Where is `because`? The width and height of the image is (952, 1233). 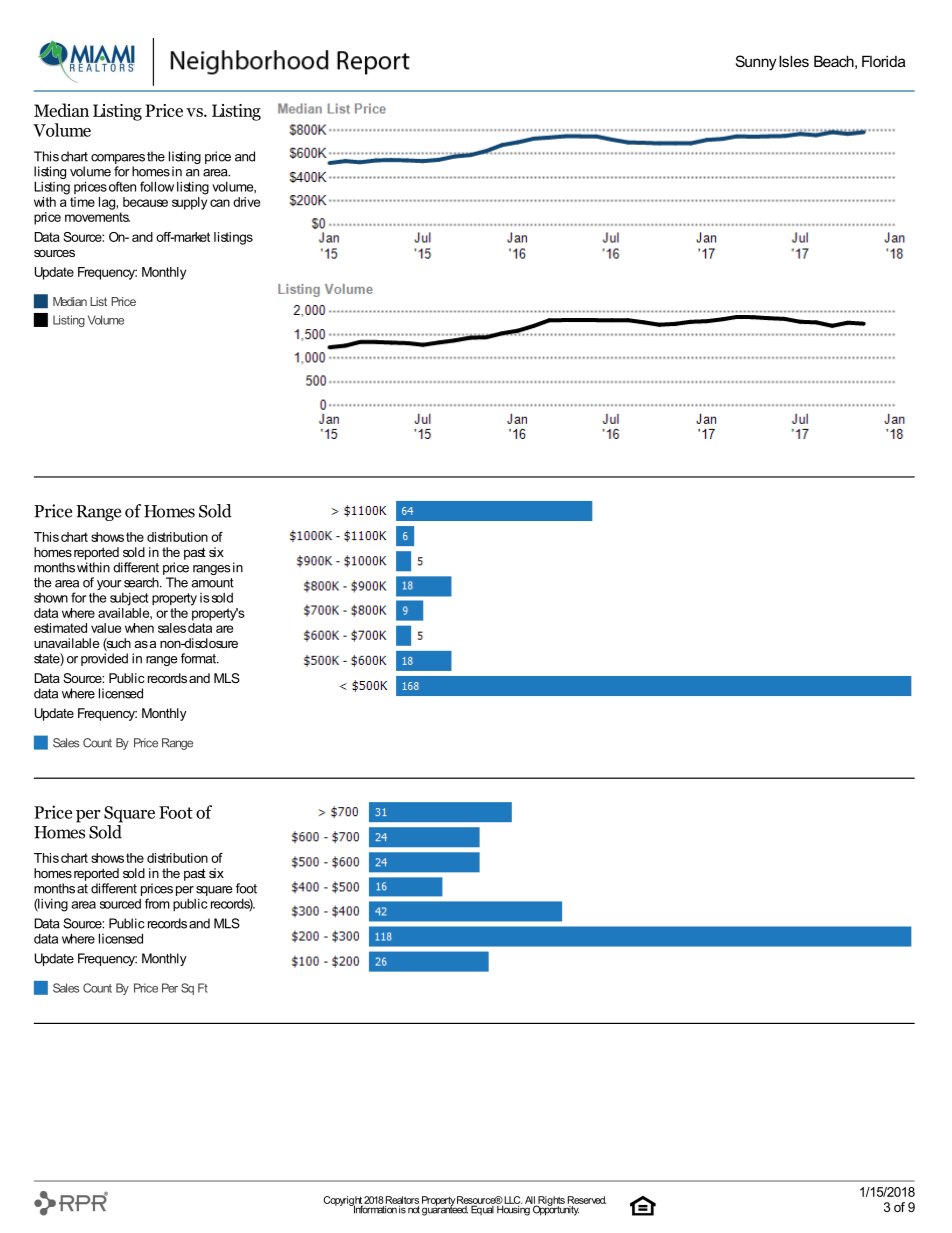
because is located at coordinates (145, 202).
